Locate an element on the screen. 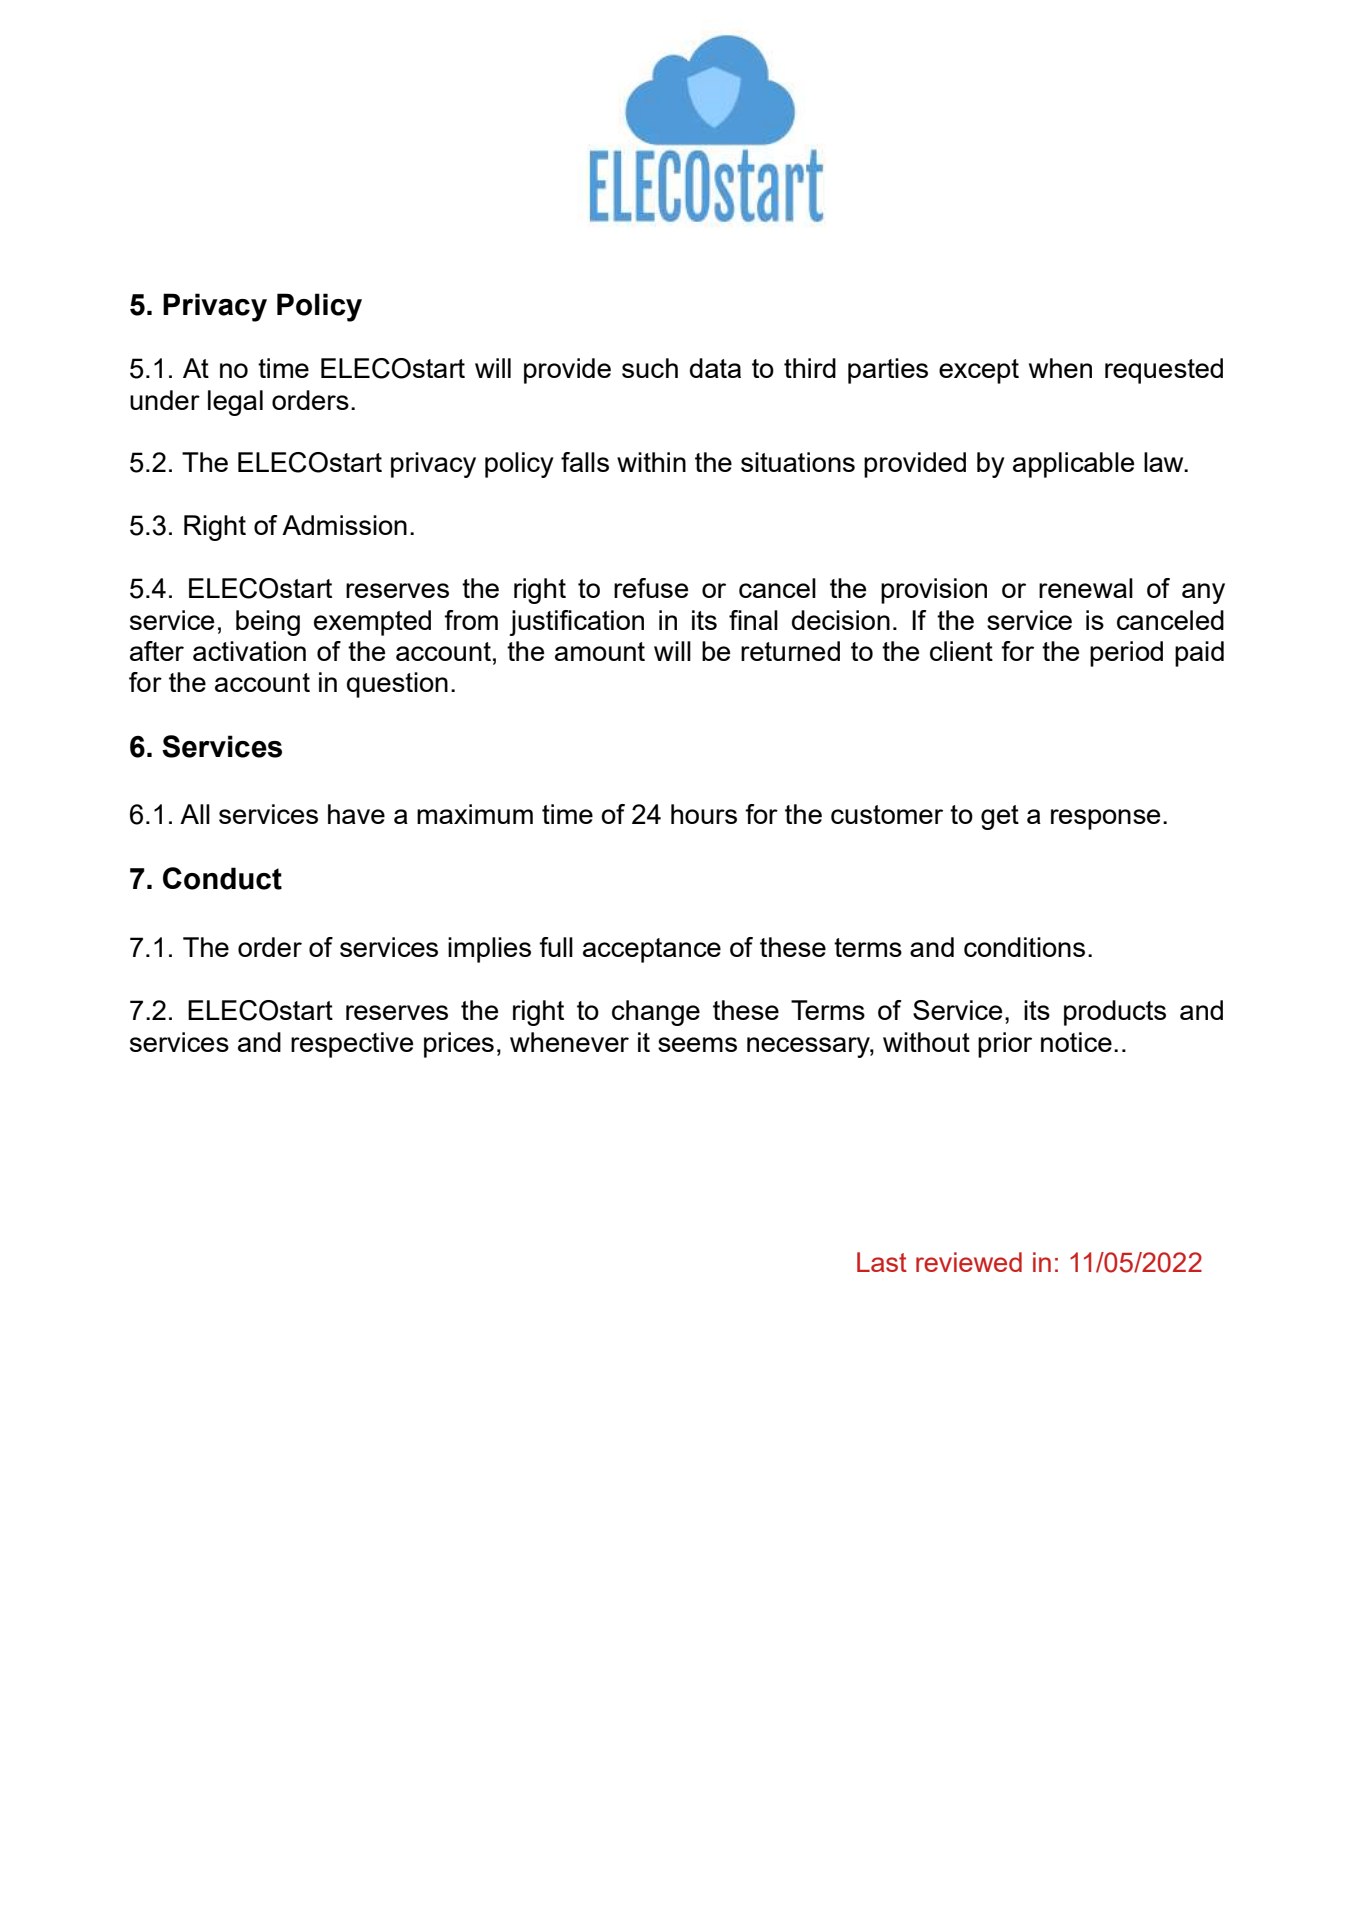  such is located at coordinates (650, 368).
